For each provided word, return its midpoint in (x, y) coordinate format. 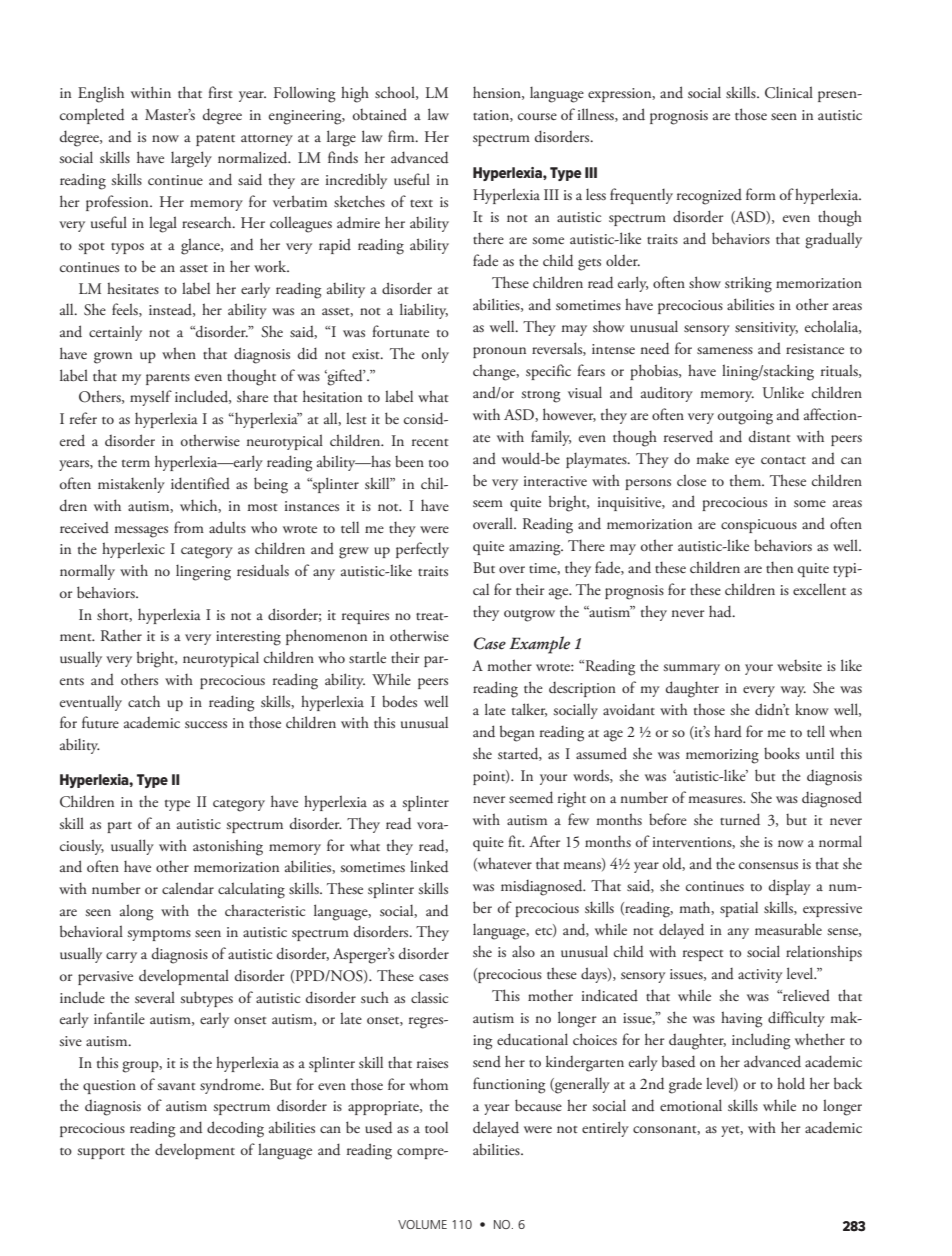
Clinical (789, 92)
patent (215, 140)
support (101, 1153)
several (155, 997)
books (782, 753)
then (779, 567)
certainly (115, 333)
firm (402, 136)
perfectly (422, 550)
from (189, 527)
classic (429, 997)
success (206, 724)
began (517, 733)
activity (760, 976)
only (435, 355)
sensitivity (766, 329)
